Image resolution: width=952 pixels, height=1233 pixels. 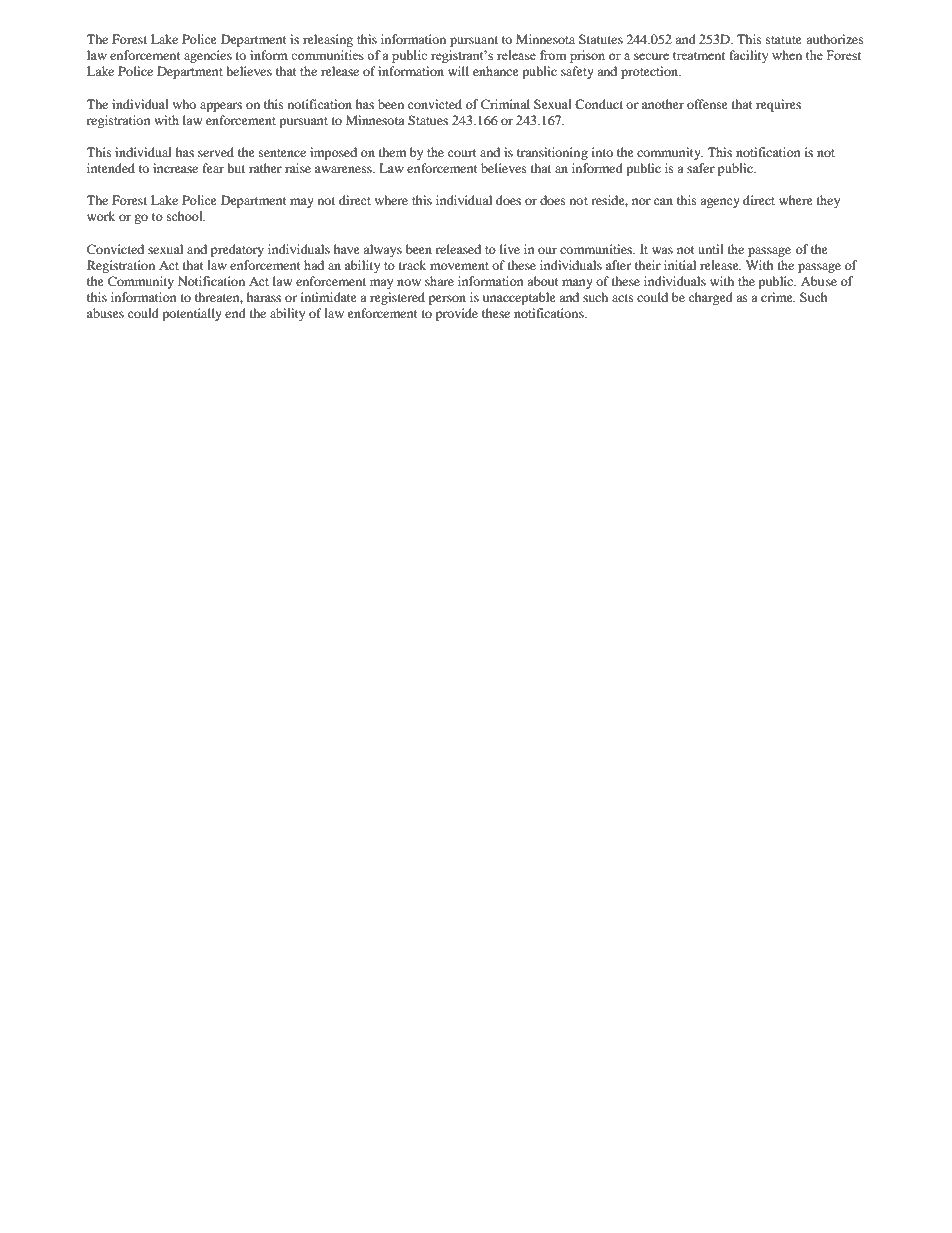 What do you see at coordinates (749, 56) in the page?
I see `facility` at bounding box center [749, 56].
